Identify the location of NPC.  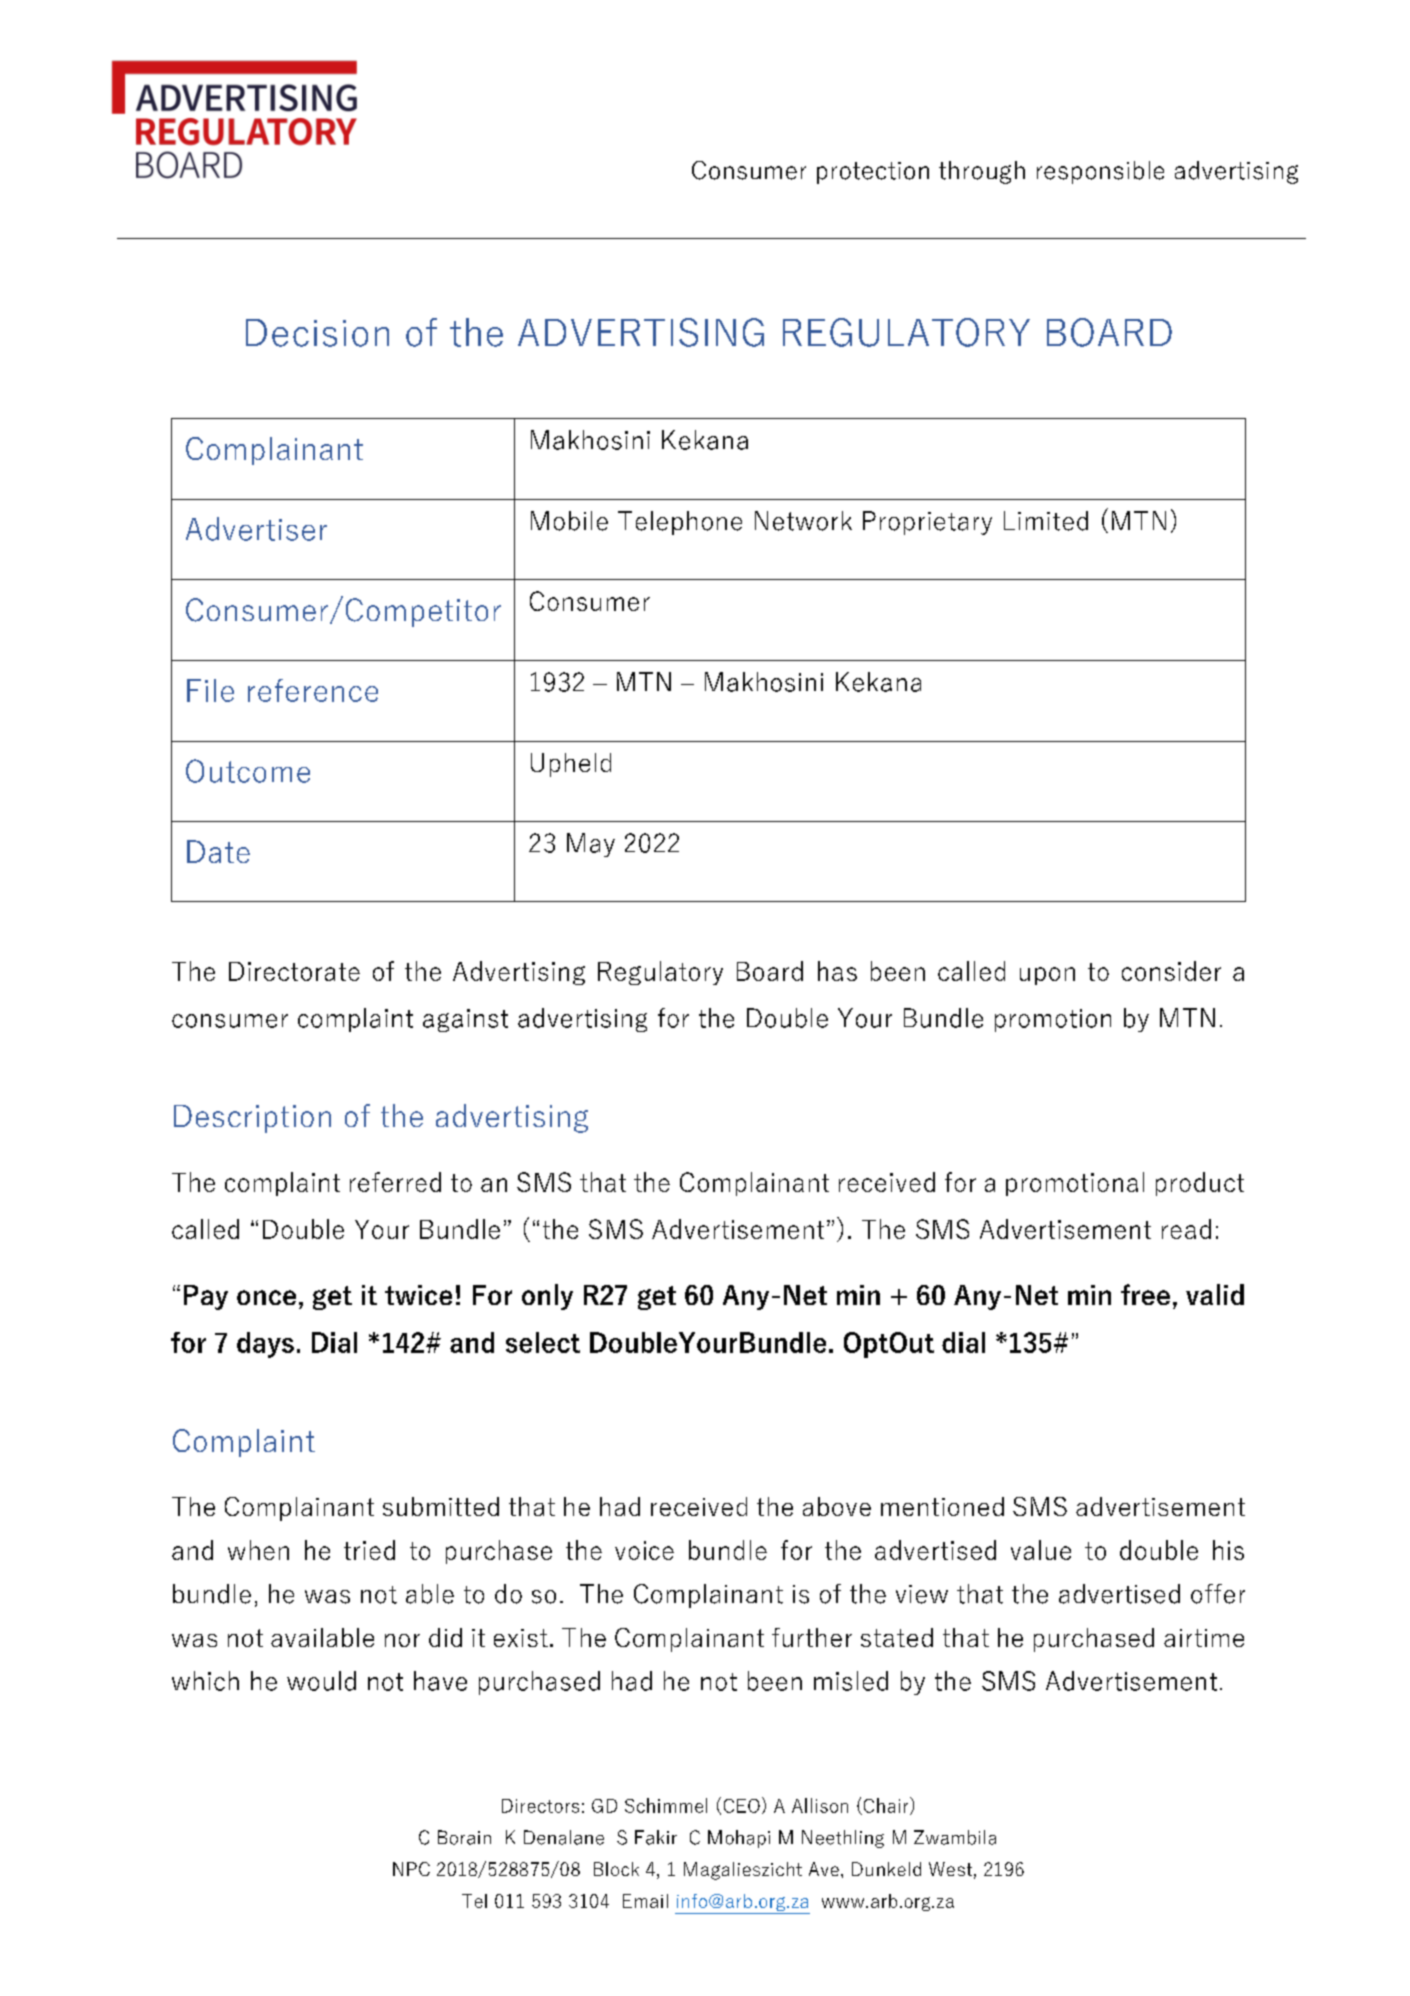
(411, 1869).
